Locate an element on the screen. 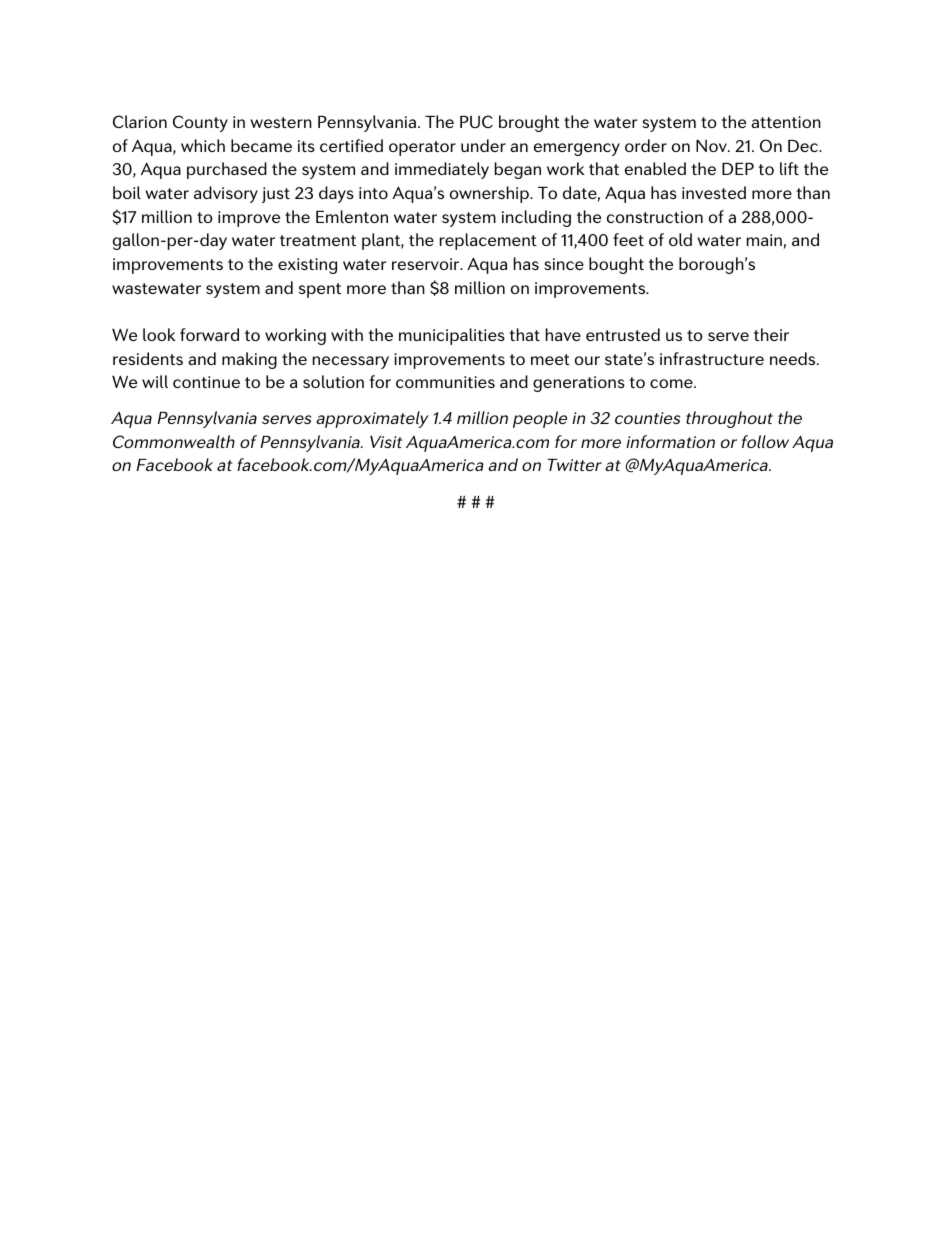 The width and height of the screenshot is (952, 1233). continue is located at coordinates (206, 382).
